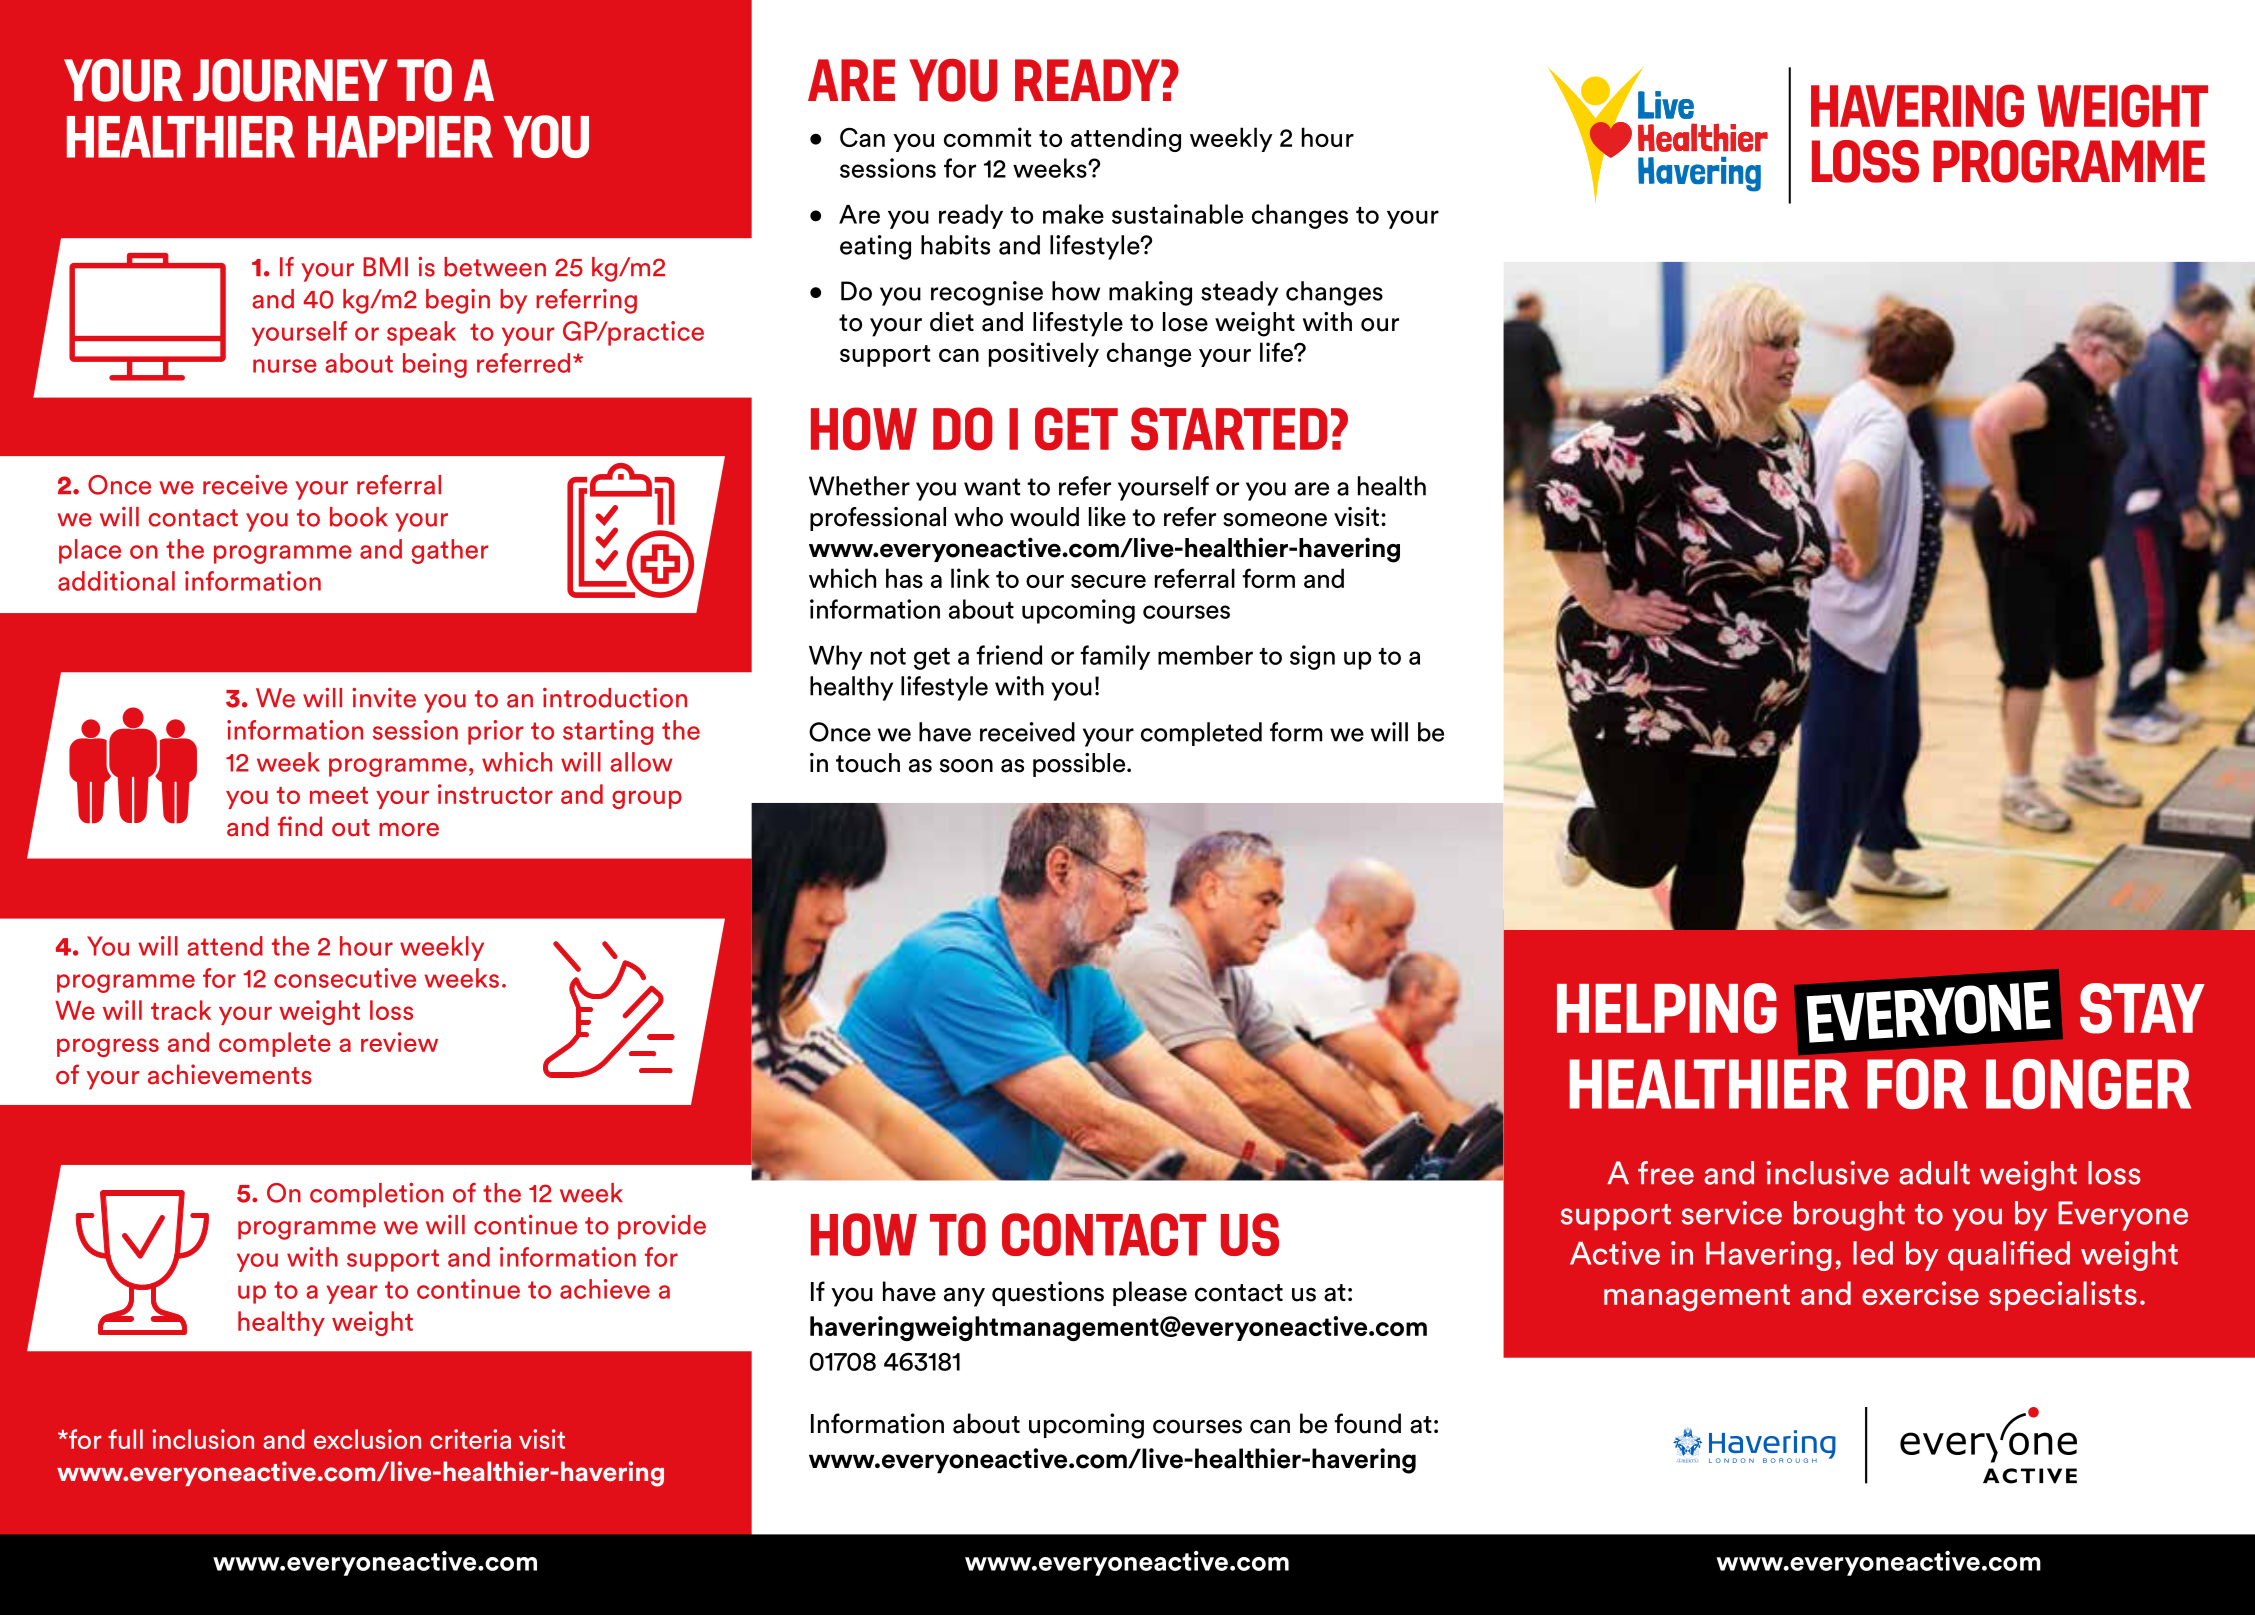 This page has height=1615, width=2255. What do you see at coordinates (987, 137) in the page?
I see `commit` at bounding box center [987, 137].
